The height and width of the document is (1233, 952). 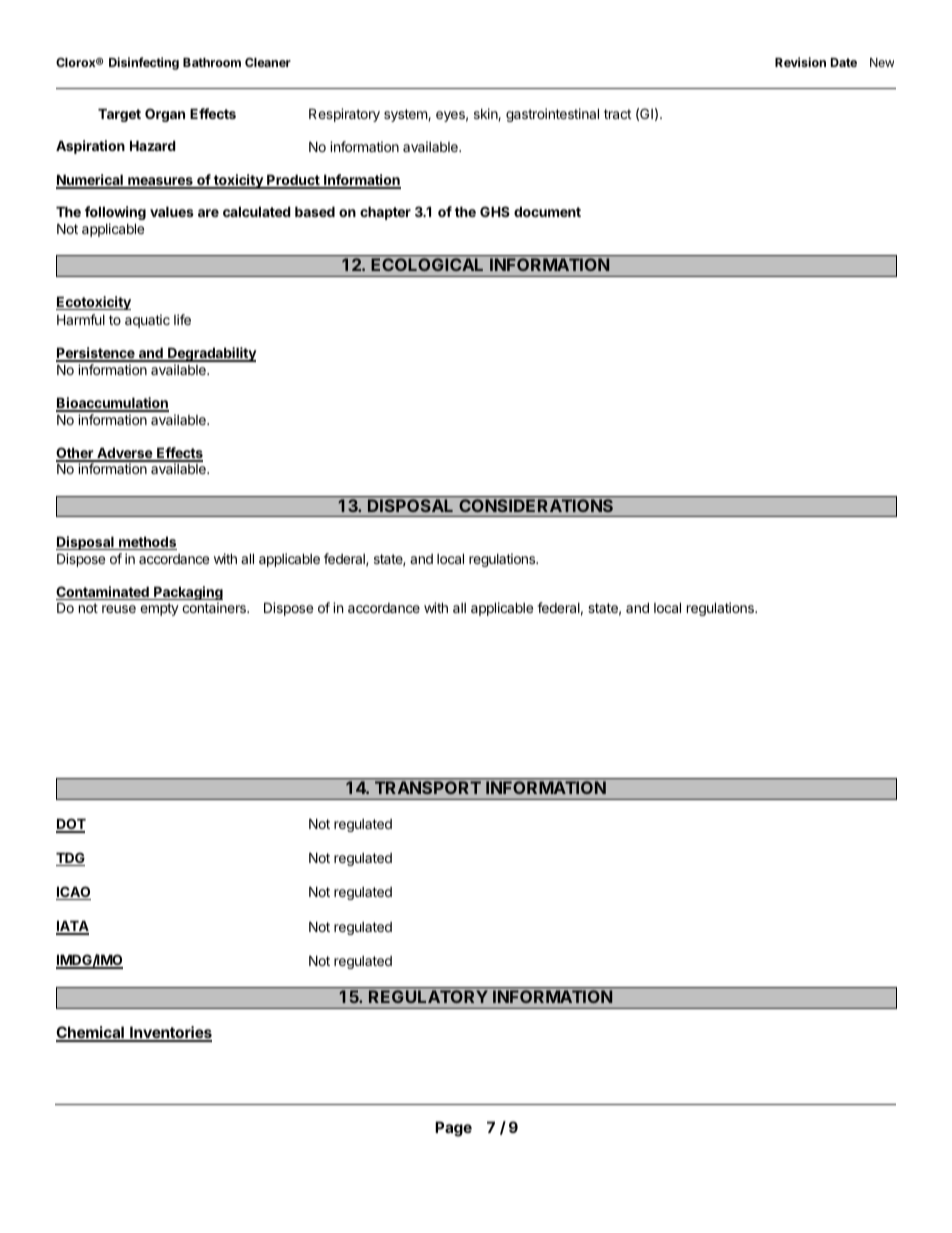 What do you see at coordinates (159, 609) in the document?
I see `empty` at bounding box center [159, 609].
